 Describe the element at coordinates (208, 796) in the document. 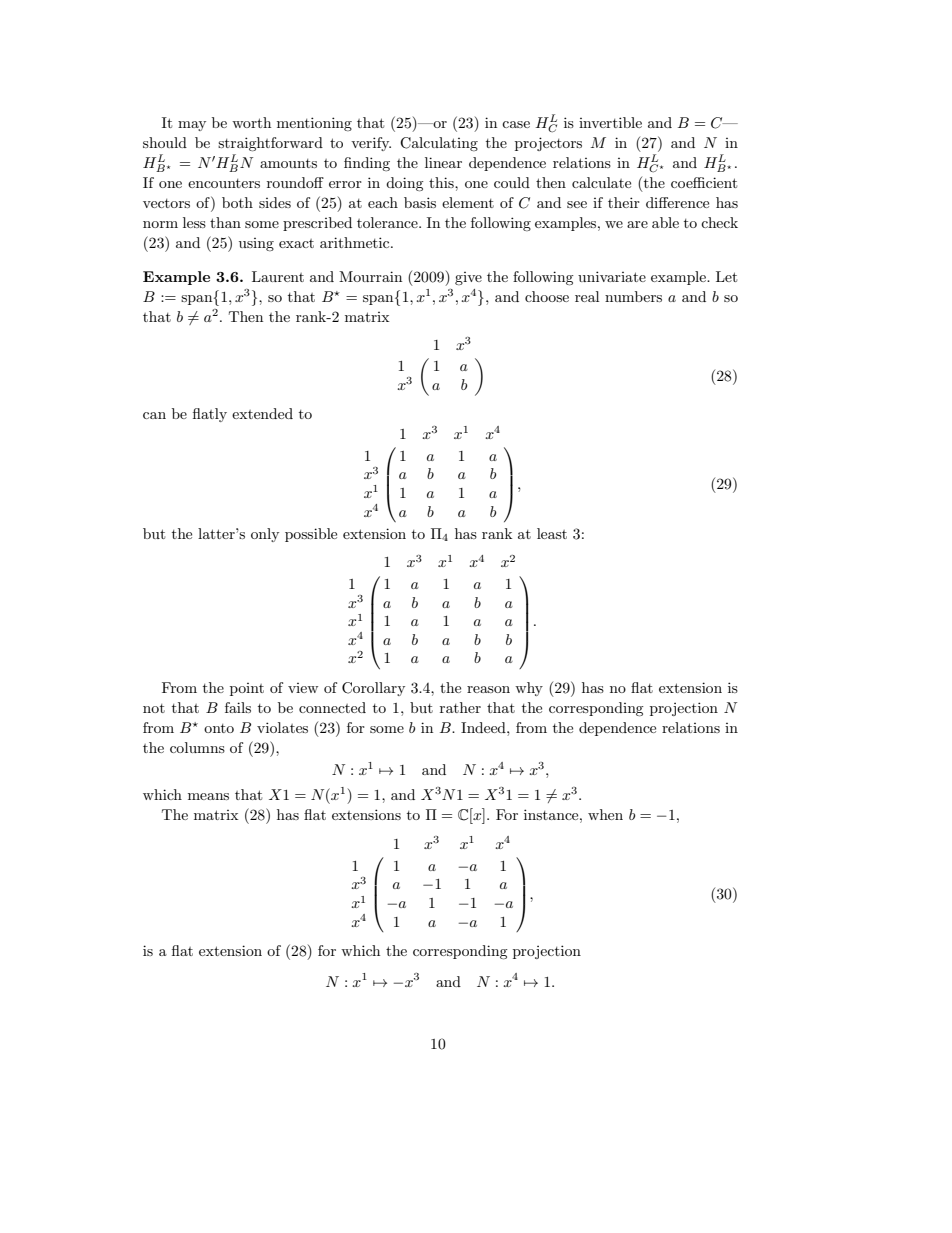

I see `means` at that location.
